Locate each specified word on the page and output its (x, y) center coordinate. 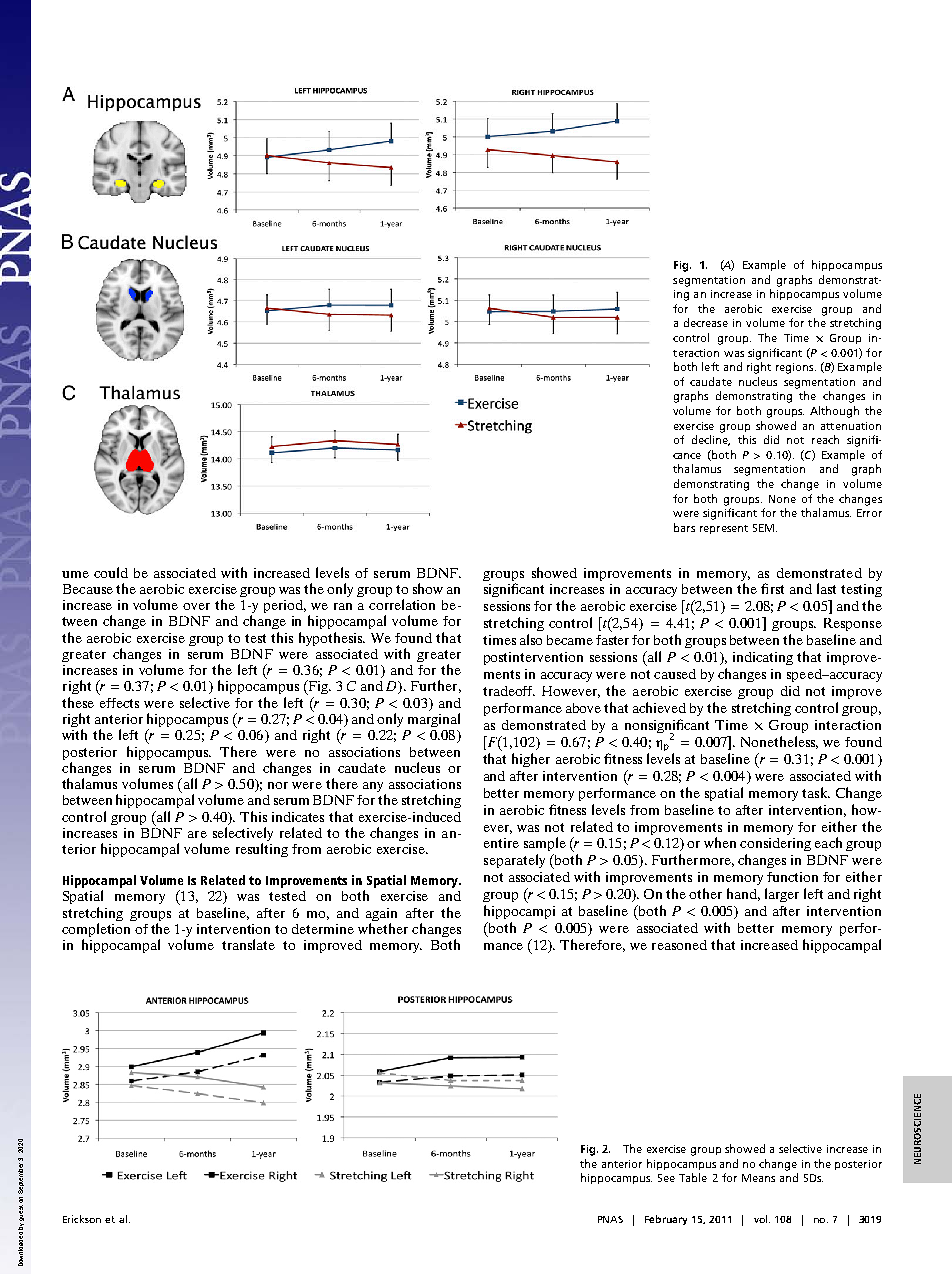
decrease (706, 322)
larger (782, 895)
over (196, 606)
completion (96, 931)
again (381, 914)
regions (796, 368)
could (111, 572)
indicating (763, 658)
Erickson (82, 1219)
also (531, 639)
